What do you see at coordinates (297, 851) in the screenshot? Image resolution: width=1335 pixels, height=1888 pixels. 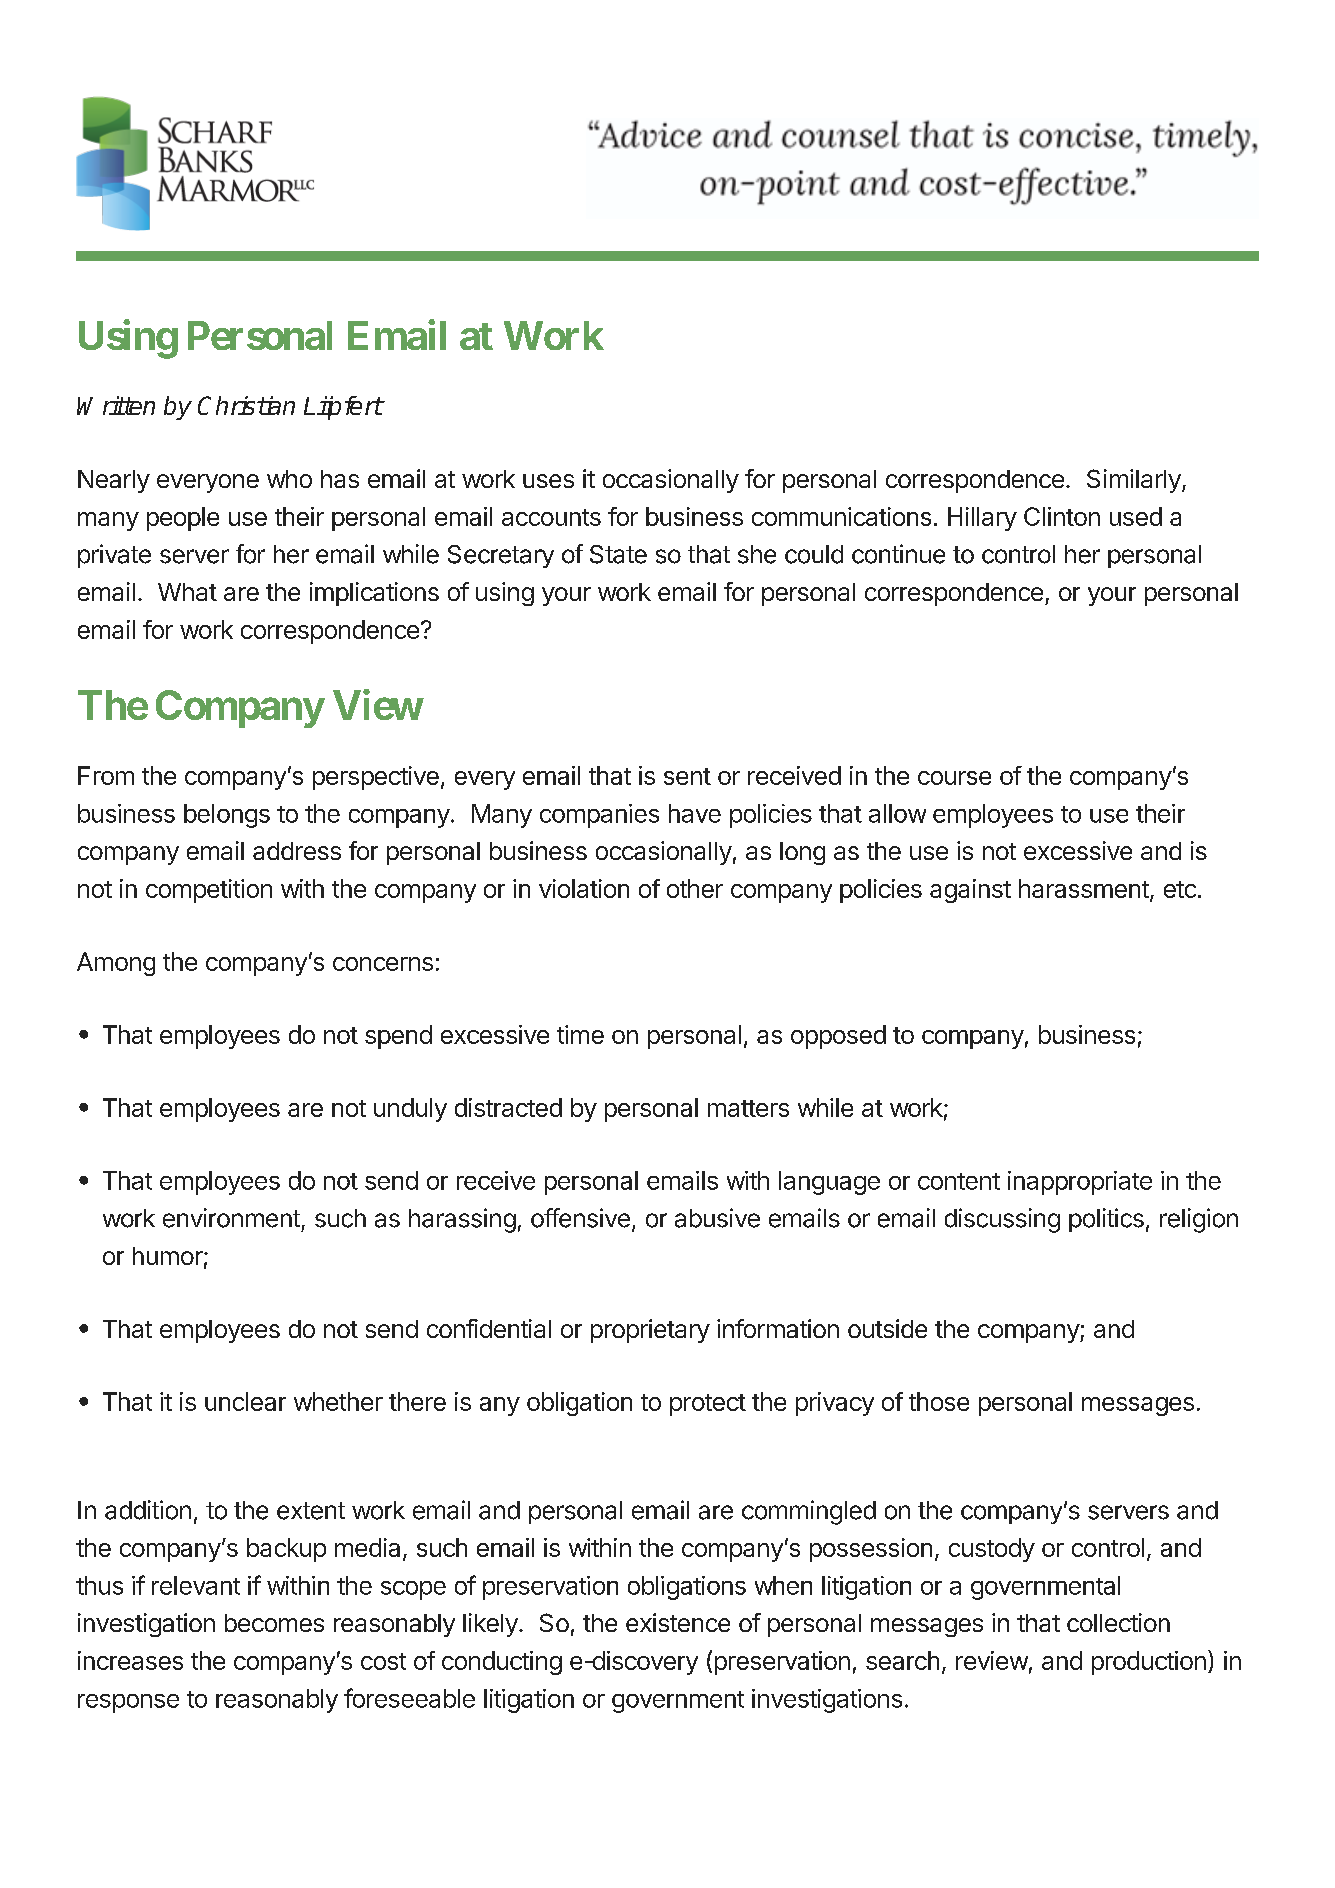 I see `address` at bounding box center [297, 851].
